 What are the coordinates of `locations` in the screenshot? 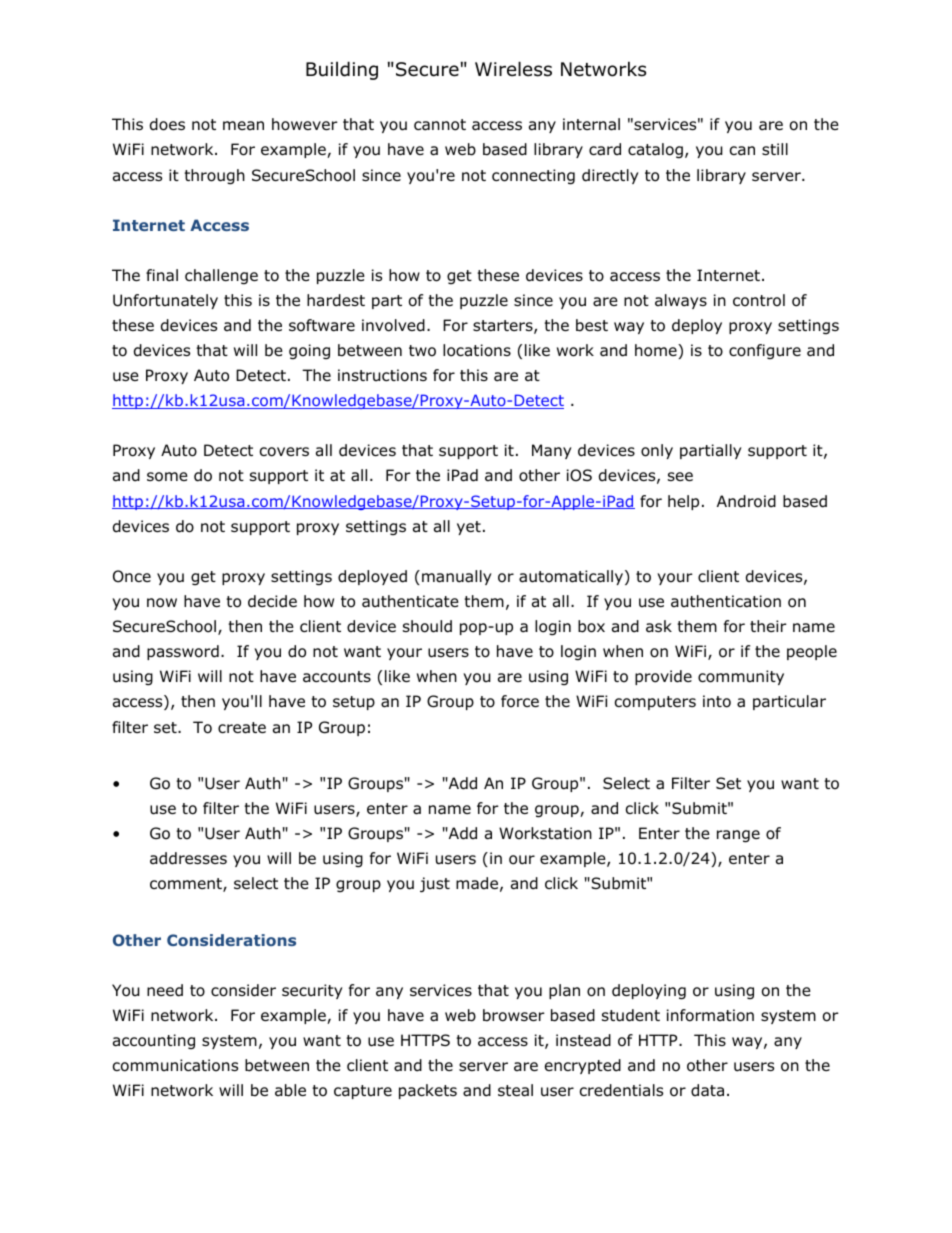 It's located at (477, 350).
